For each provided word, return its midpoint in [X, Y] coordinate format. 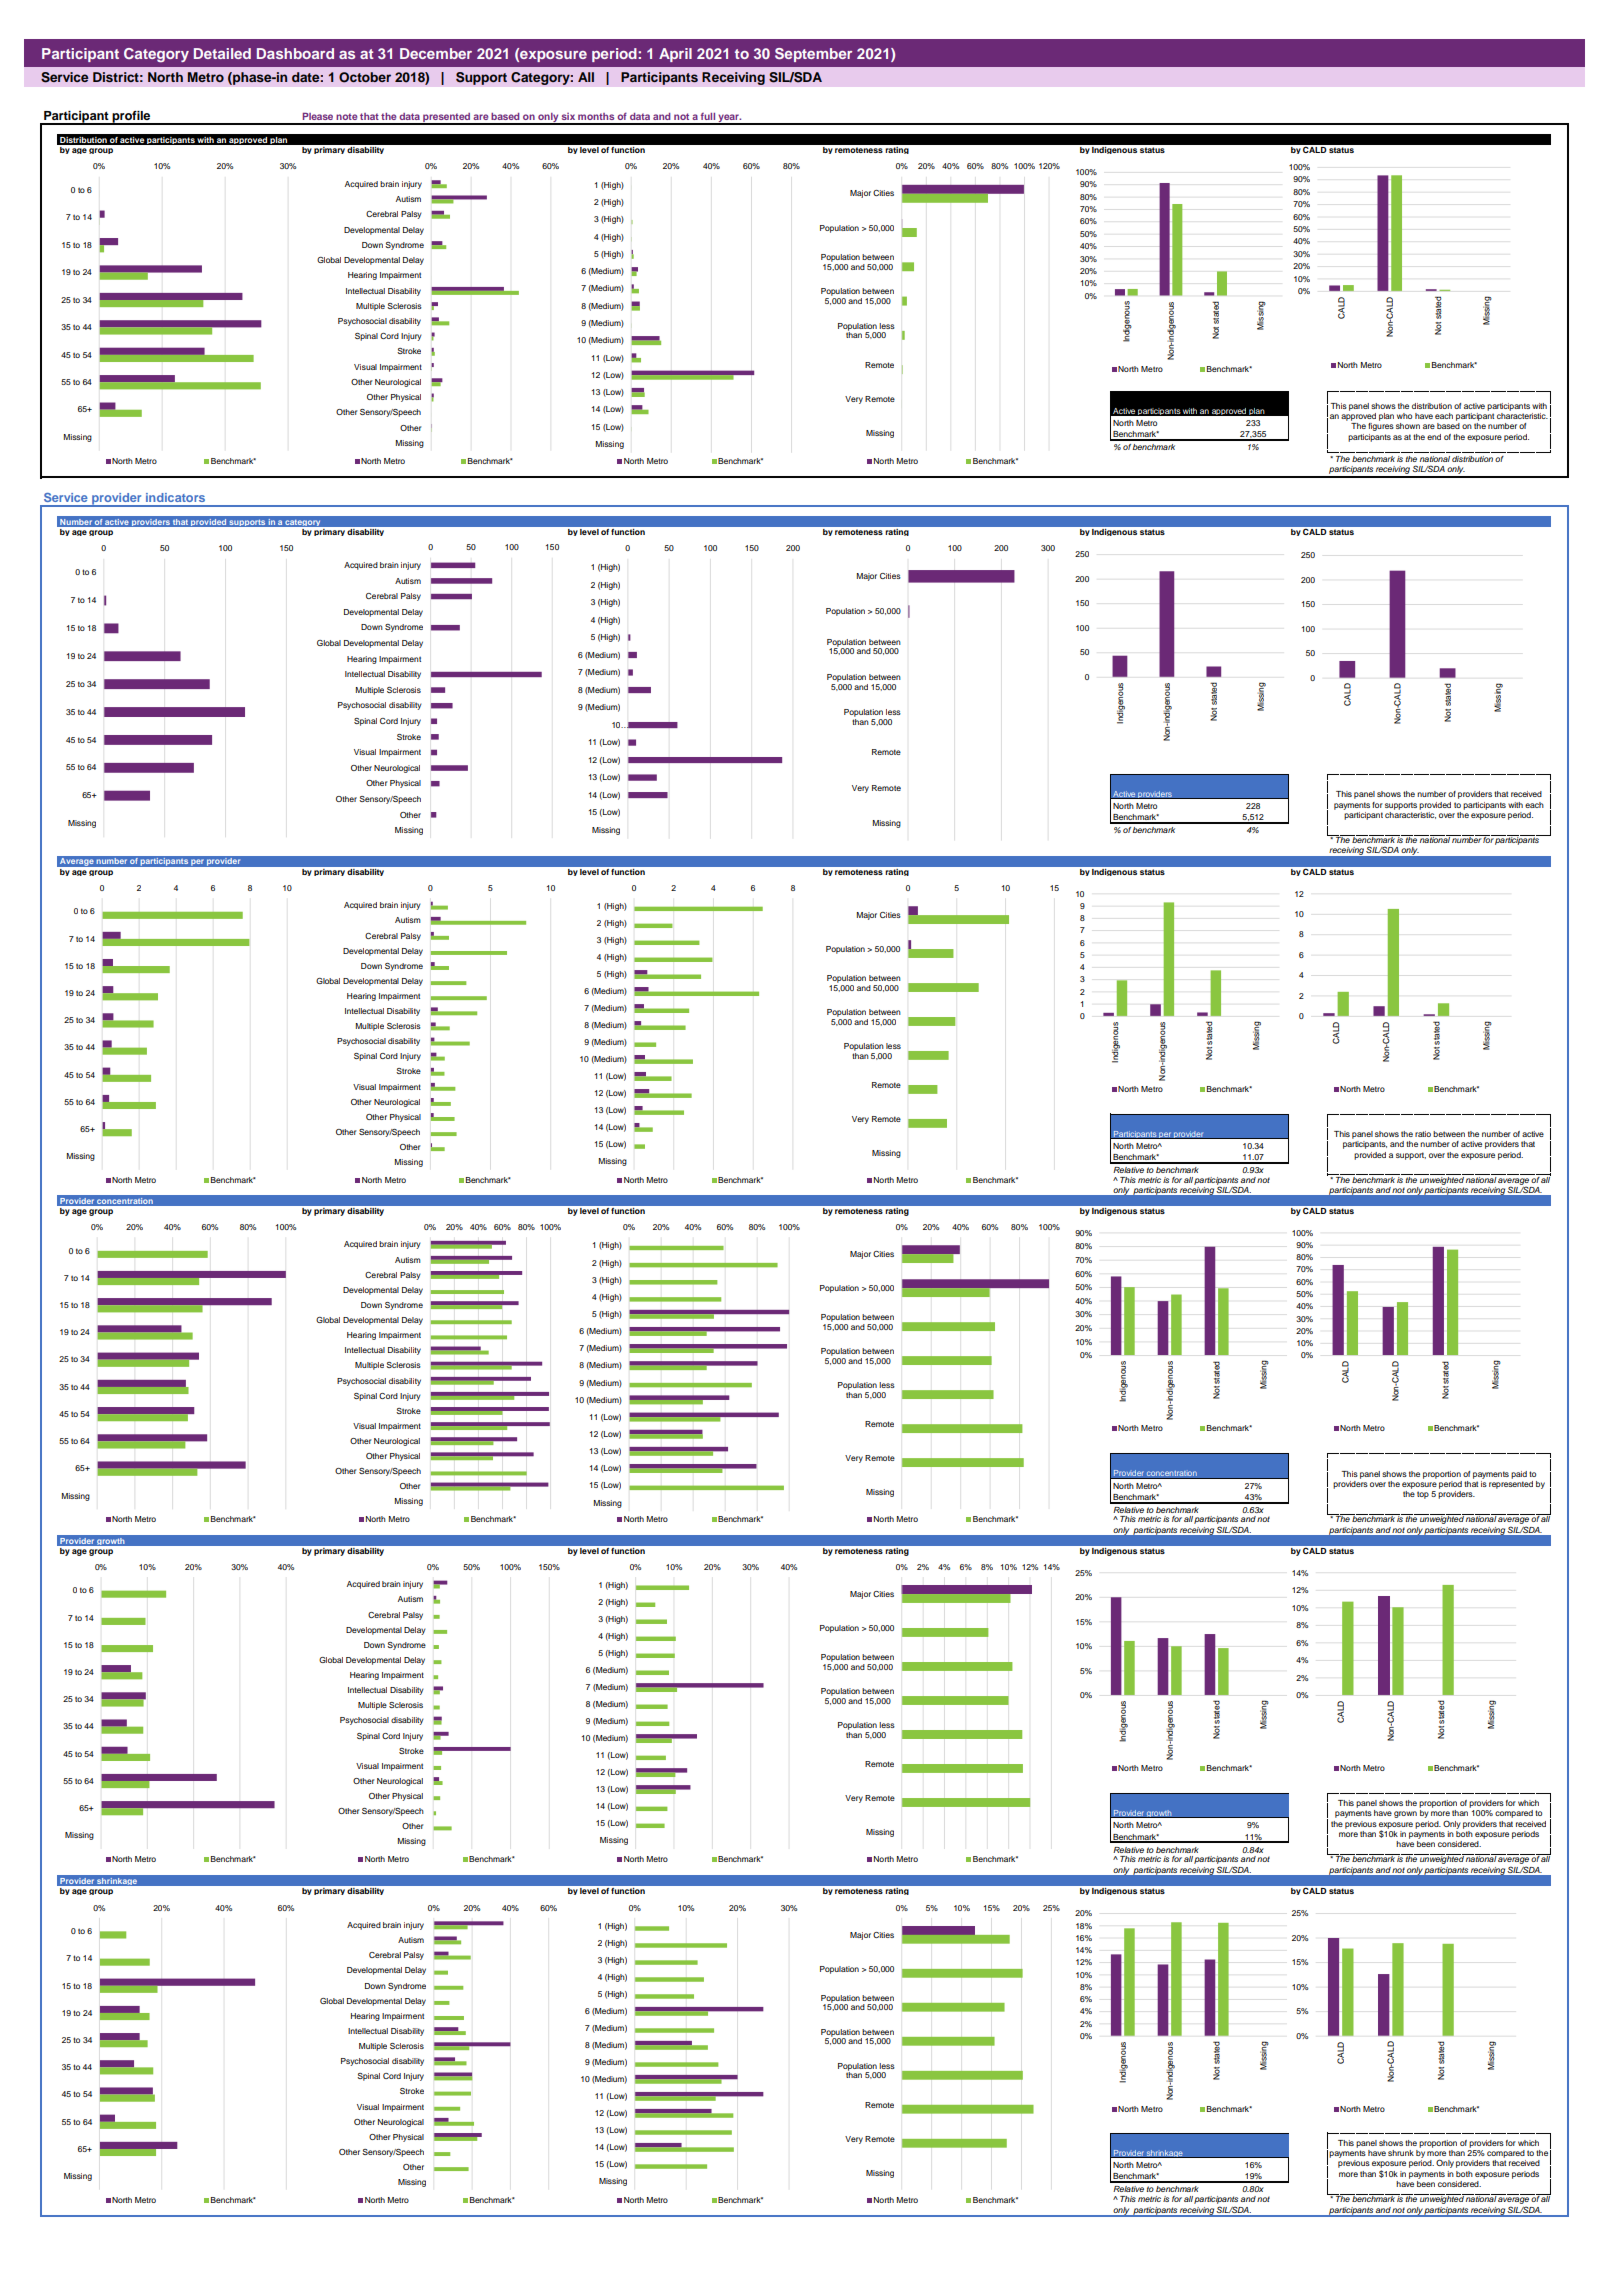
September [813, 55]
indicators [175, 497]
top [1423, 1495]
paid [1519, 1475]
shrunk [1401, 2153]
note [346, 116]
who [1404, 416]
